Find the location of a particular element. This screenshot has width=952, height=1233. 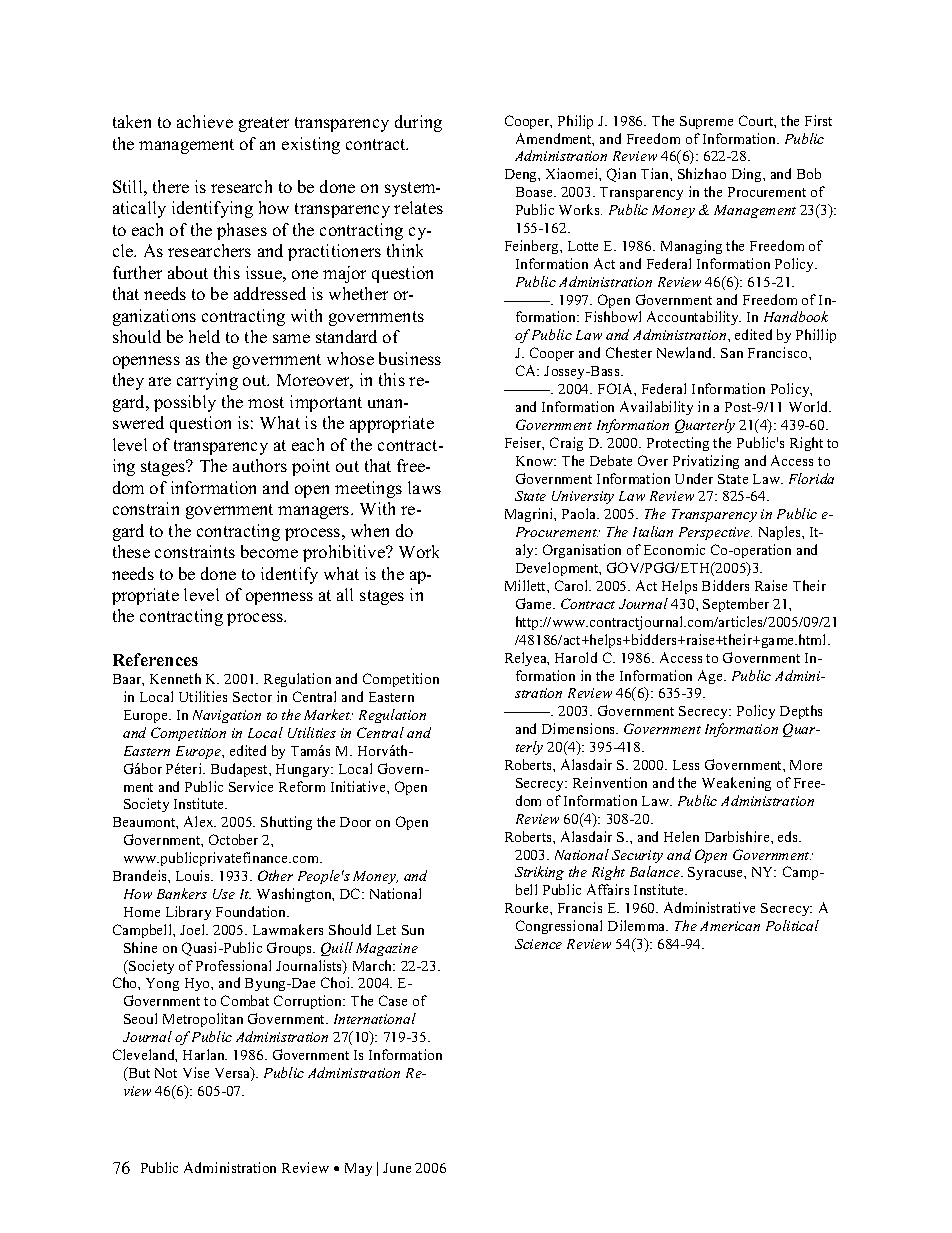

Perspective is located at coordinates (715, 533).
